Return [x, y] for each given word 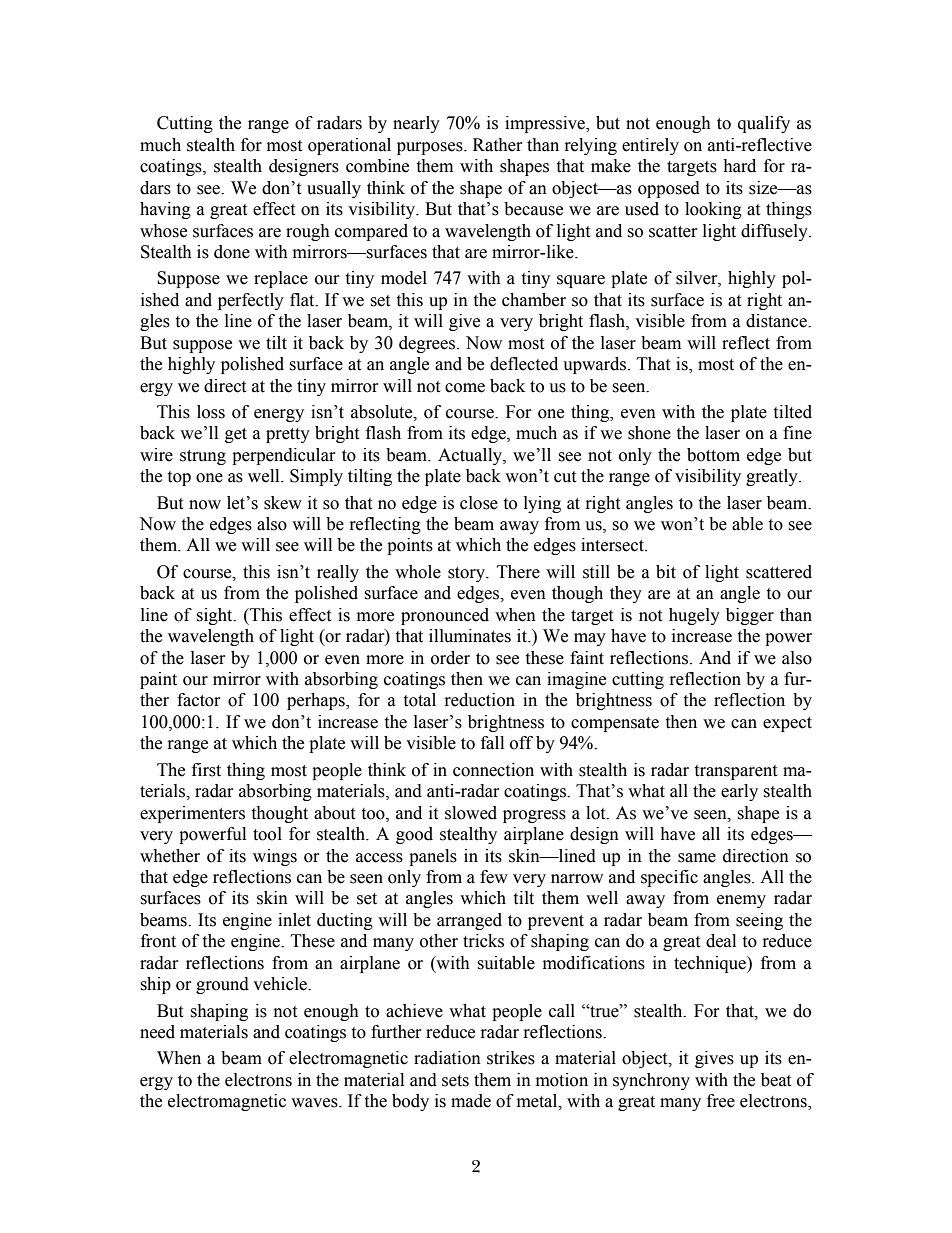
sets [455, 1081]
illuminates [470, 636]
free [721, 1101]
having [165, 210]
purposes [431, 148]
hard [739, 166]
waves [315, 1103]
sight [215, 616]
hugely [694, 616]
